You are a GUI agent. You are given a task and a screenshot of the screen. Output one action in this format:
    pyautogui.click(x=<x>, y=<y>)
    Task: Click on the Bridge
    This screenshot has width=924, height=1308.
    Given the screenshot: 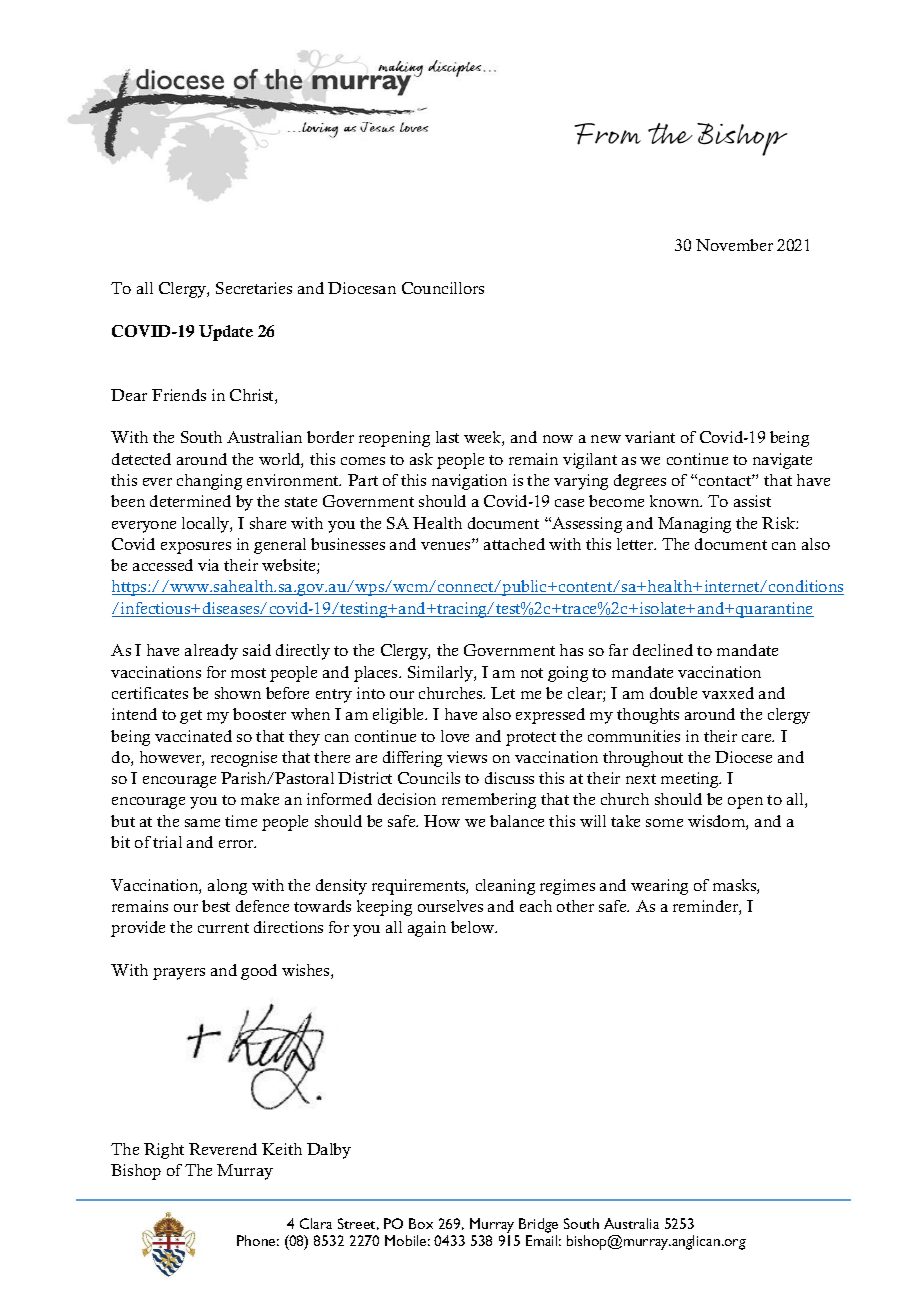 What is the action you would take?
    pyautogui.click(x=538, y=1225)
